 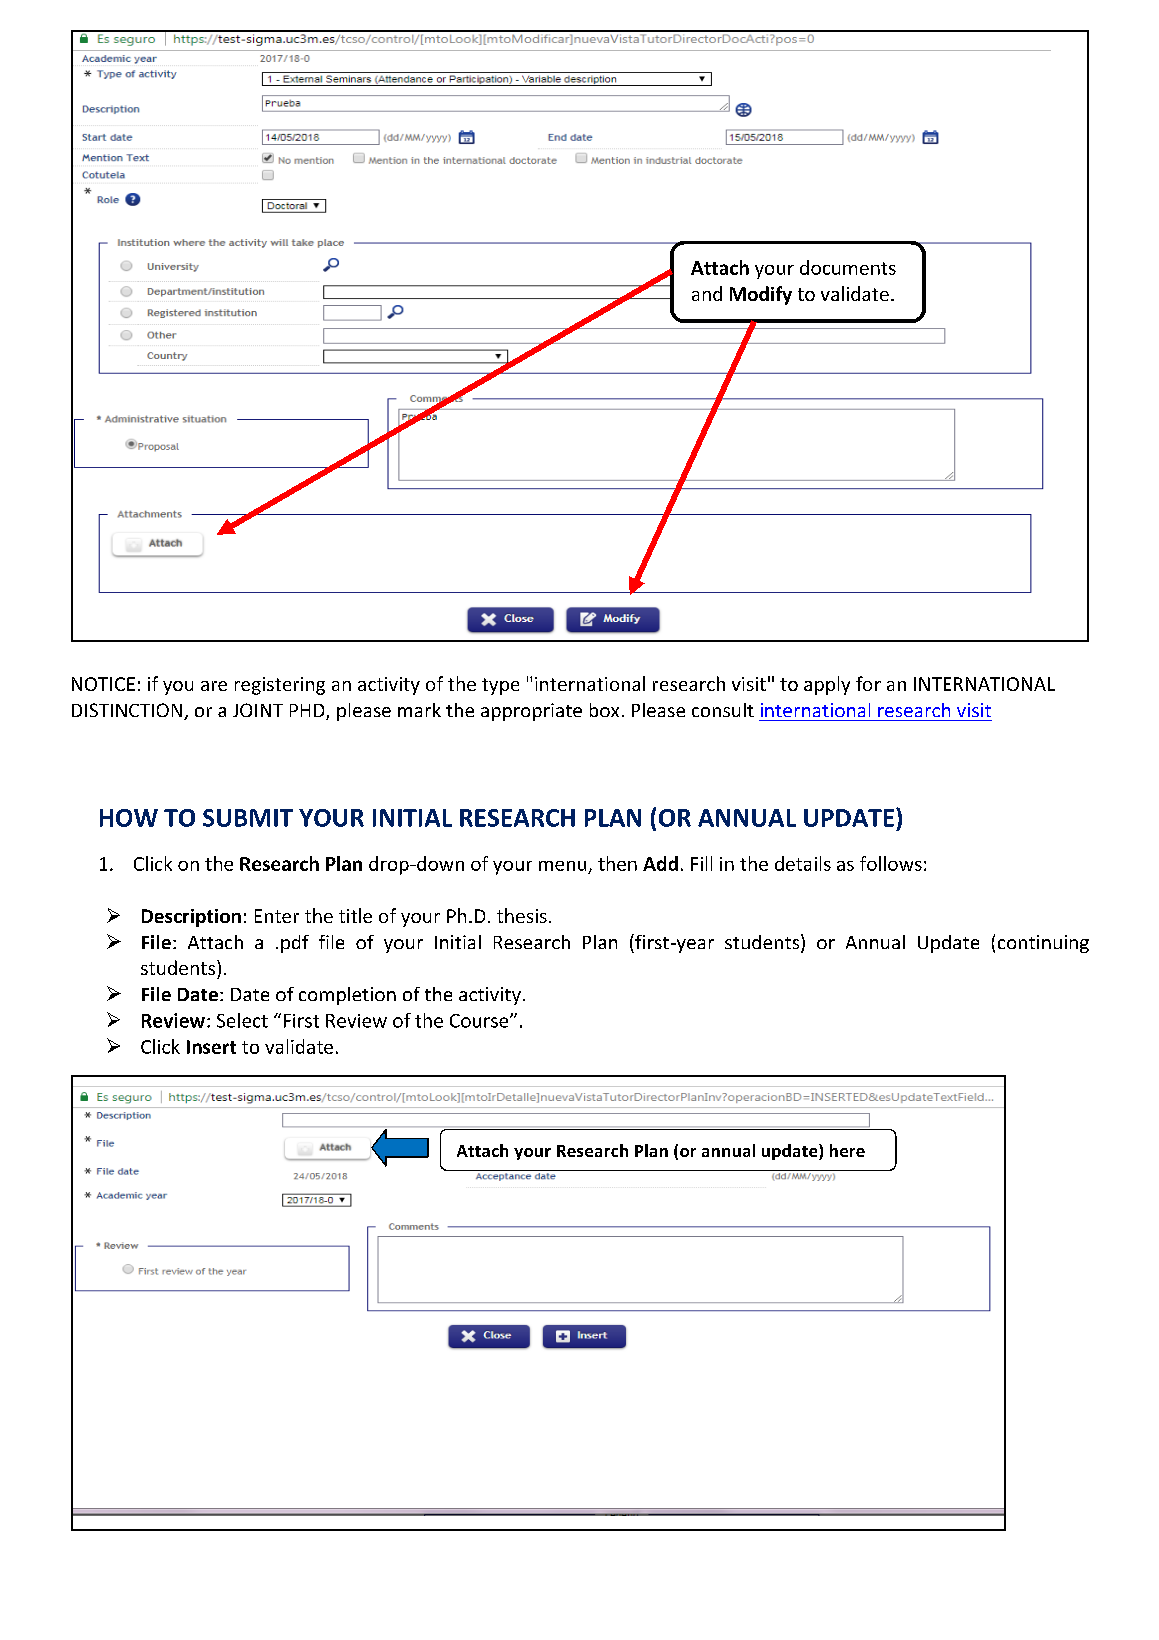 I want to click on thesis, so click(x=522, y=915).
